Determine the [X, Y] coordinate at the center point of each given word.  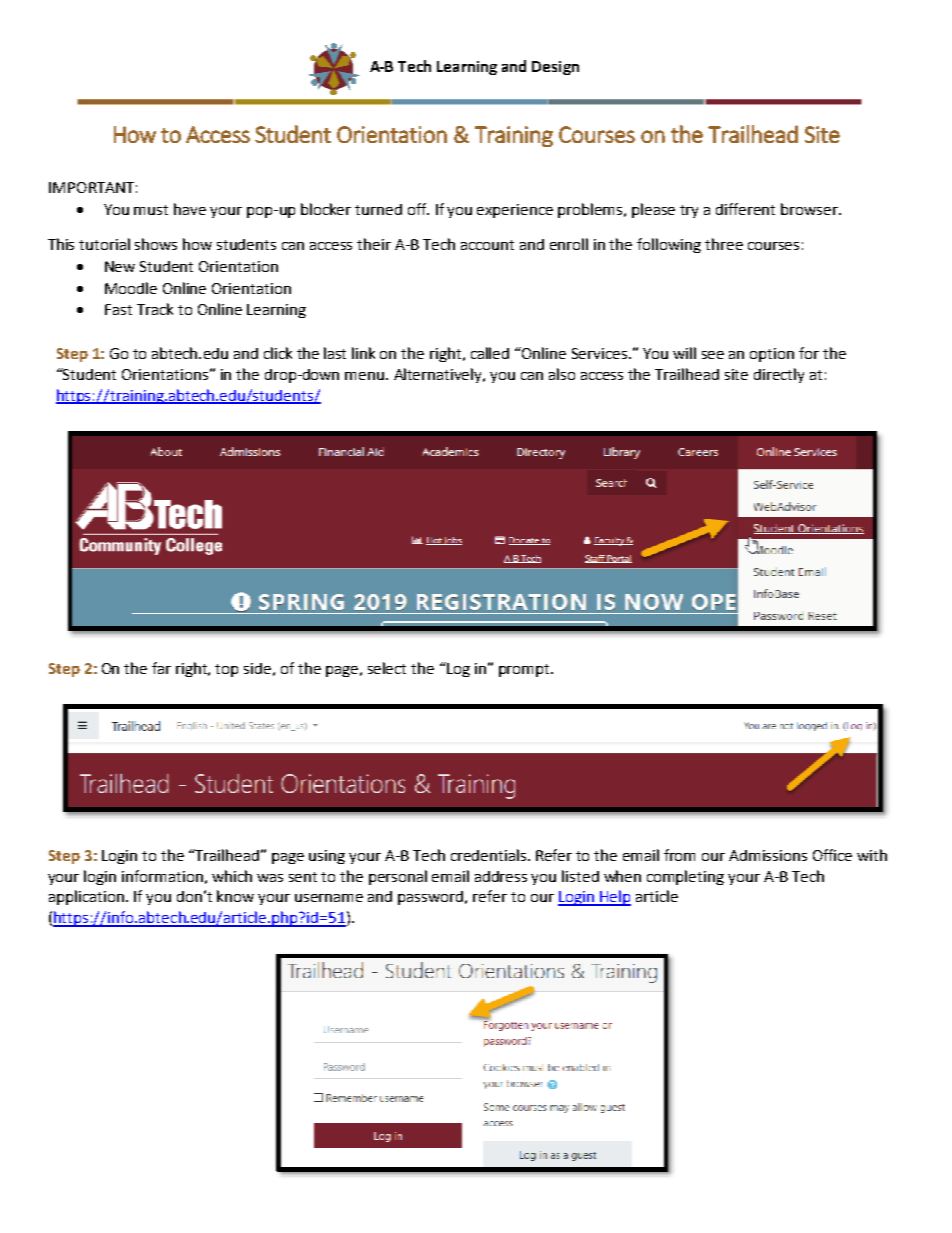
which [232, 876]
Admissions [768, 855]
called [490, 353]
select [387, 668]
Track [155, 309]
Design [555, 68]
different [745, 209]
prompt [525, 670]
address [501, 876]
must [151, 210]
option [772, 355]
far [161, 668]
